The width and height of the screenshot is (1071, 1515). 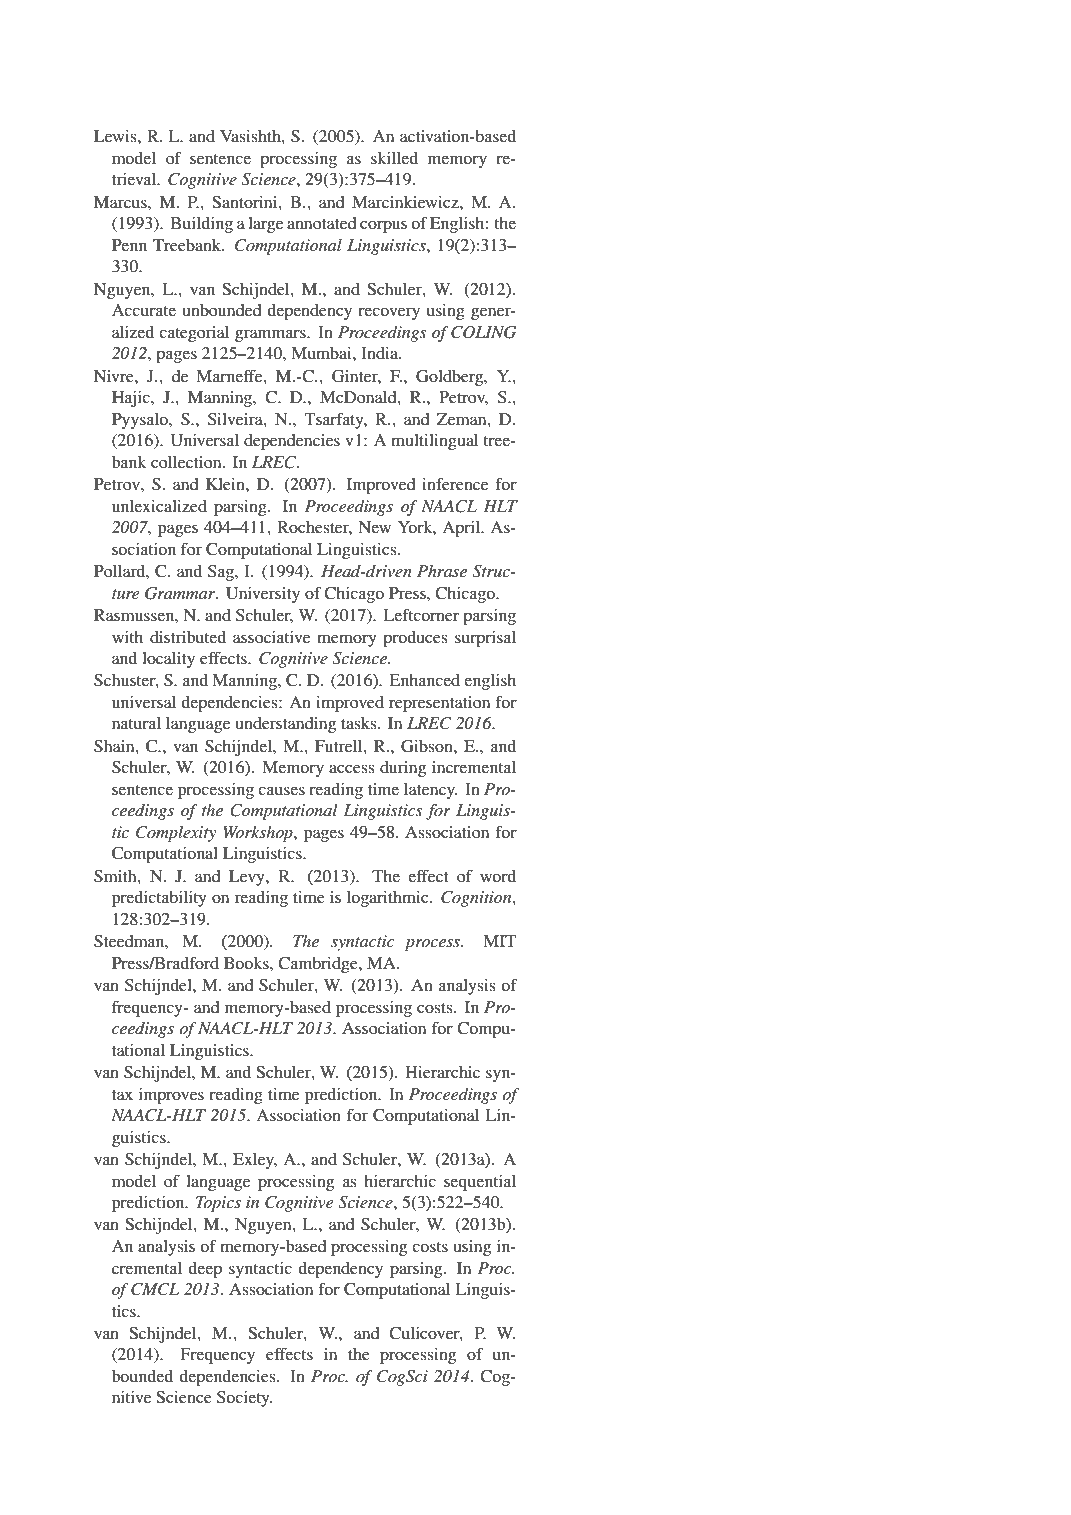 I want to click on annotated, so click(x=322, y=223).
